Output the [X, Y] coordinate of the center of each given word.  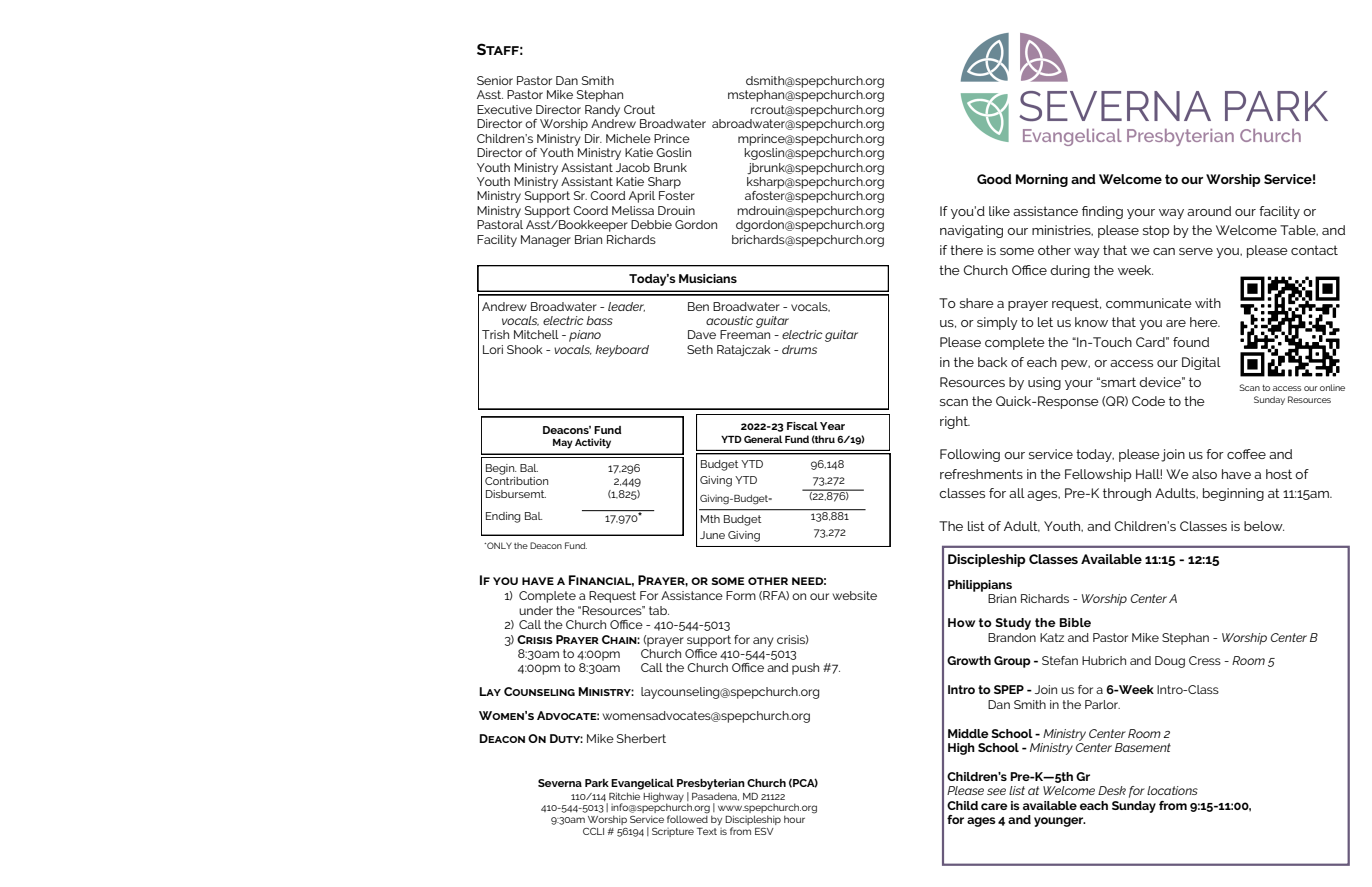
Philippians [980, 586]
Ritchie [624, 796]
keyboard [622, 351]
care [994, 806]
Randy [602, 111]
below [1264, 526]
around [1209, 211]
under [536, 610]
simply [997, 323]
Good [994, 179]
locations [1172, 790]
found [1191, 342]
